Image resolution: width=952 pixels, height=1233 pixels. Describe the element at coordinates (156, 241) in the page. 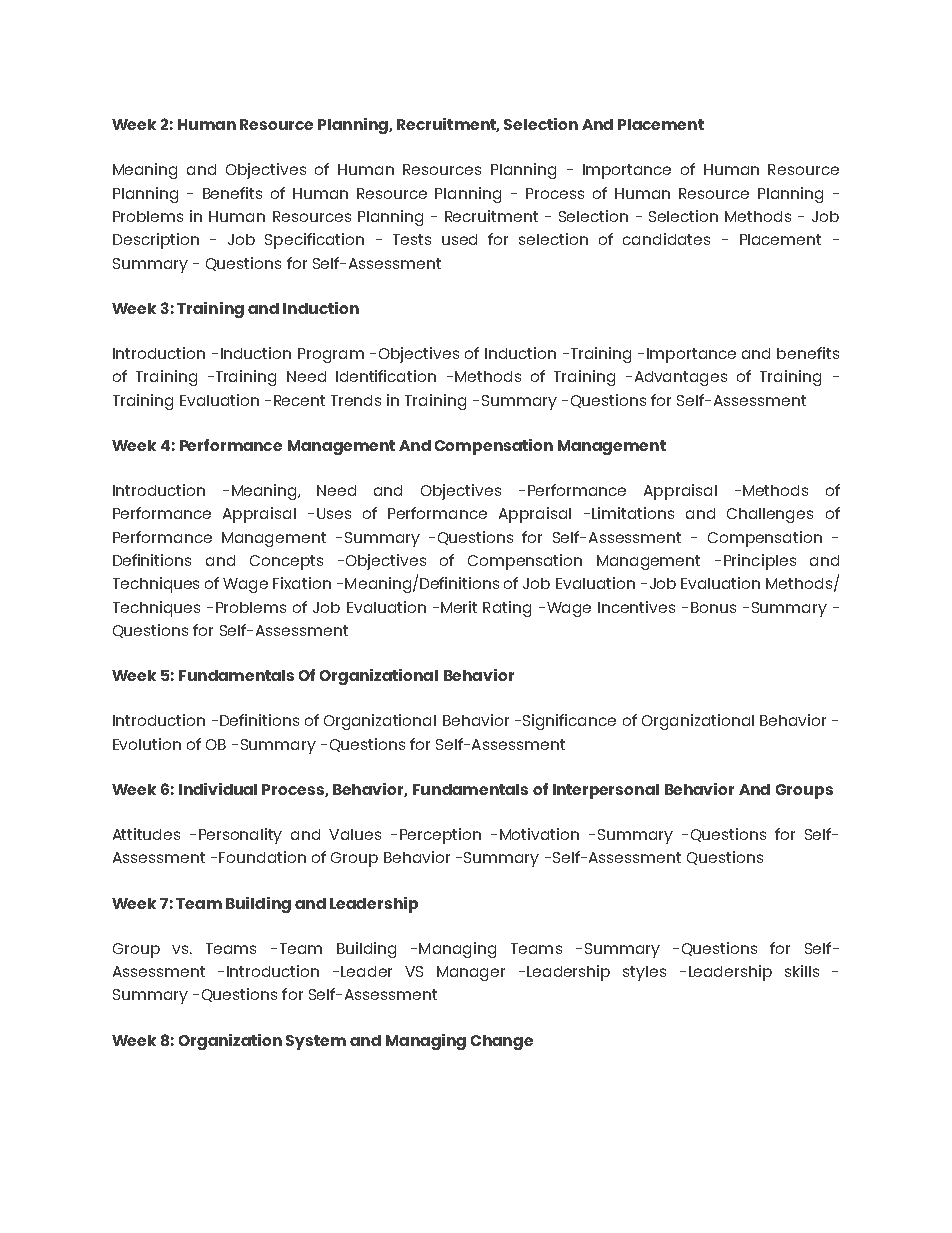

I see `Description` at that location.
